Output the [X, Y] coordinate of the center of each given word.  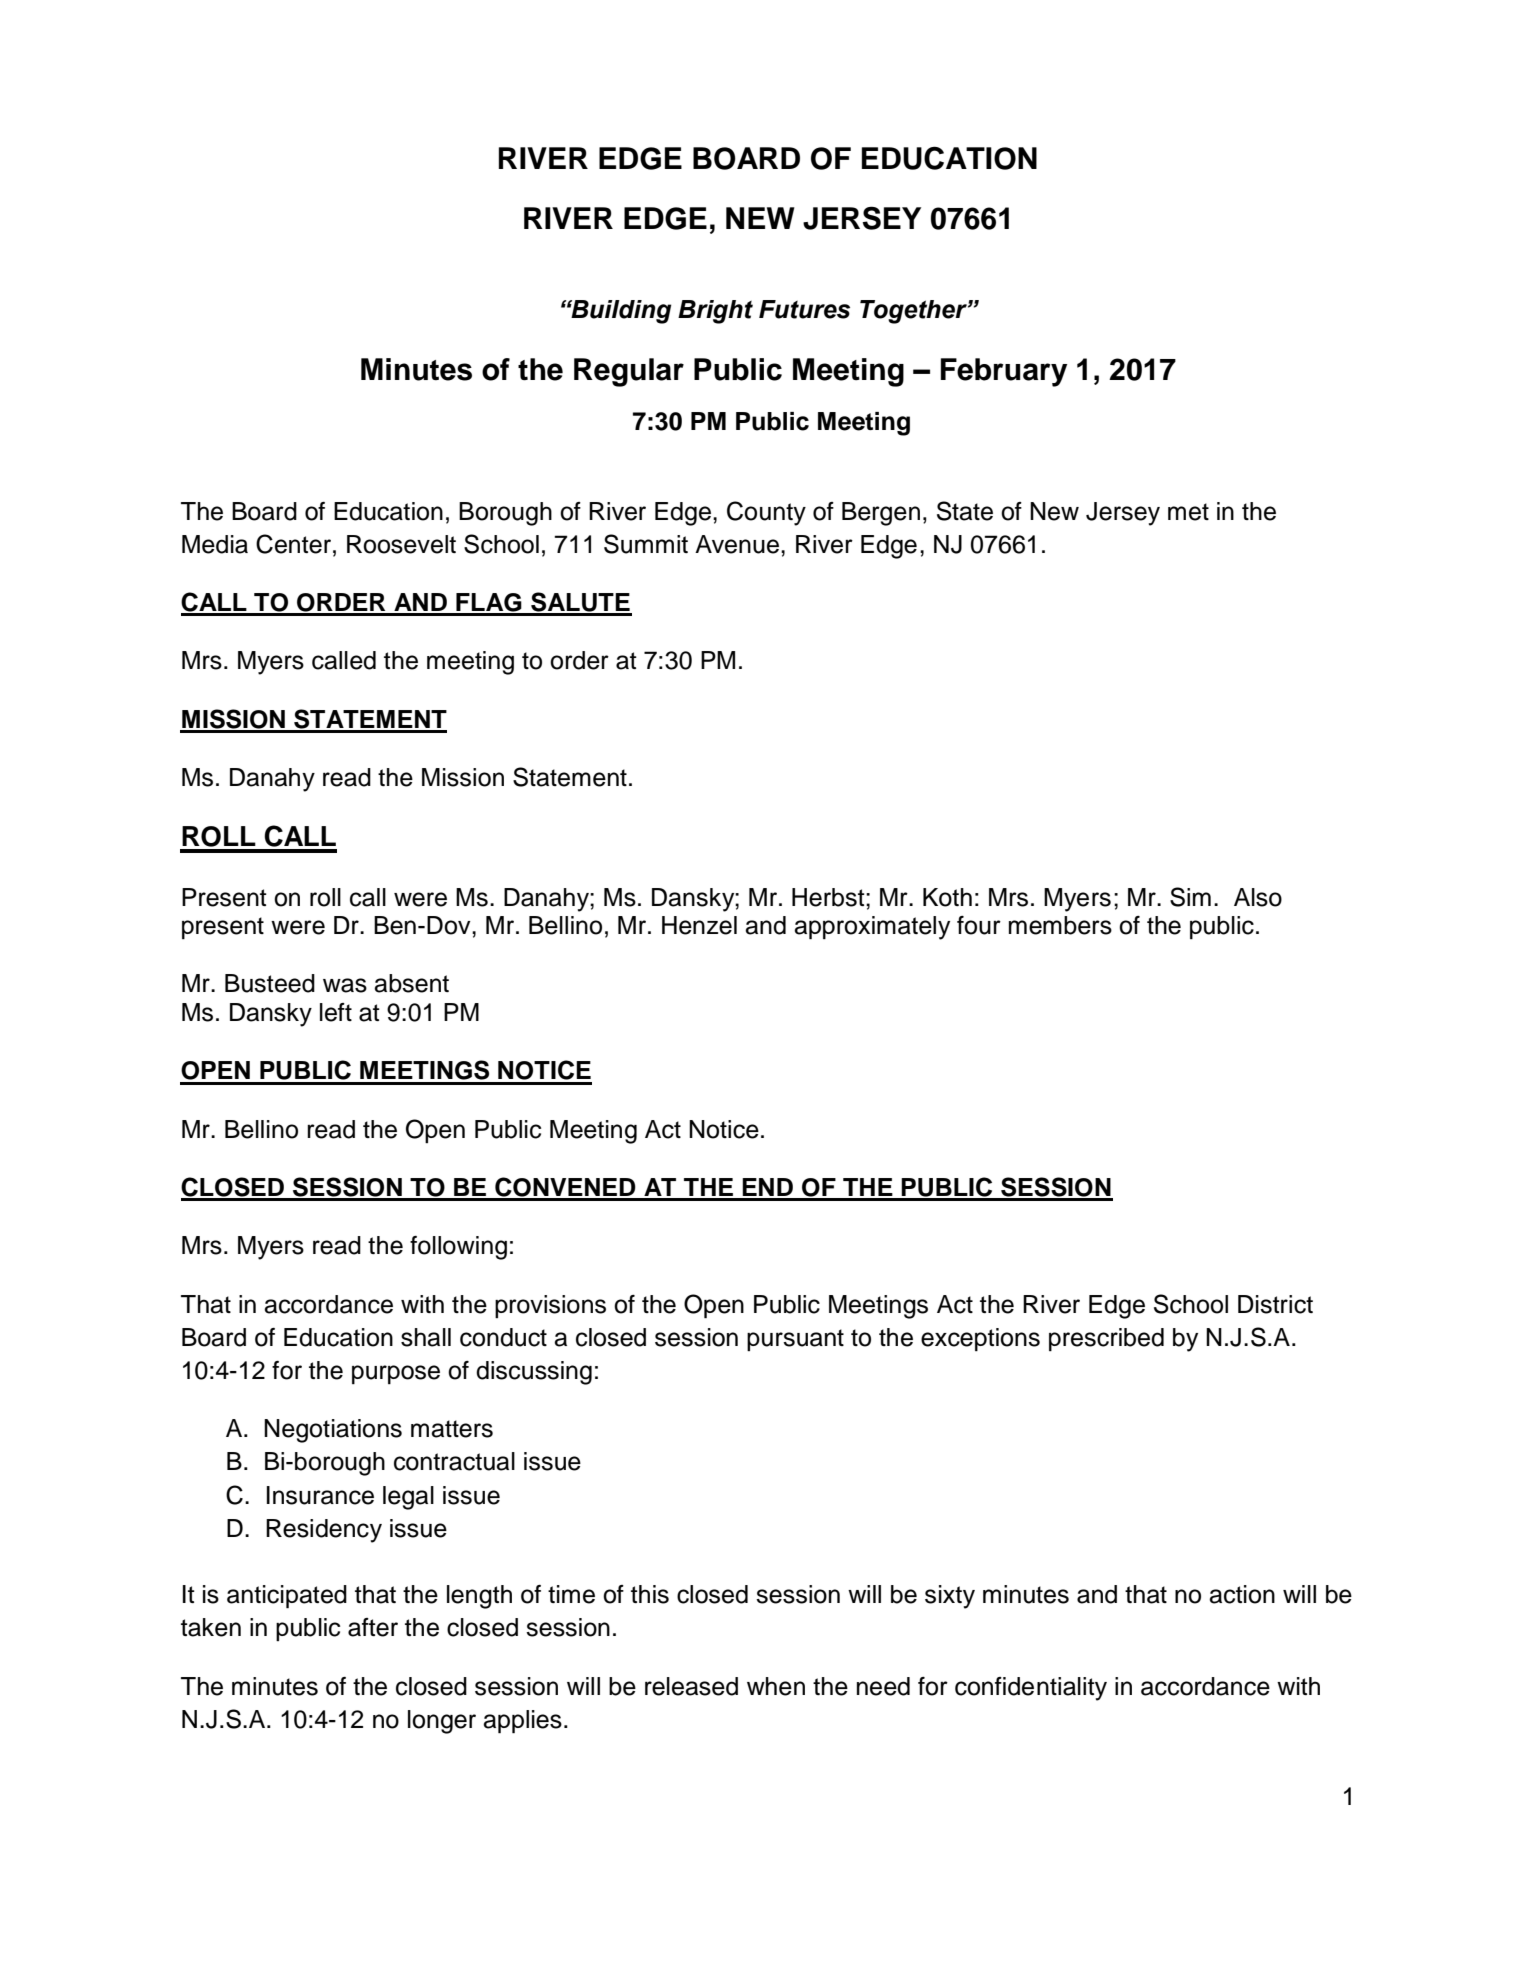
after [373, 1627]
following [458, 1248]
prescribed [1106, 1340]
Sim [1190, 897]
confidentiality [1031, 1689]
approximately [872, 928]
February [1004, 372]
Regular [629, 372]
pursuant [795, 1340]
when [776, 1686]
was [345, 985]
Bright [715, 312]
